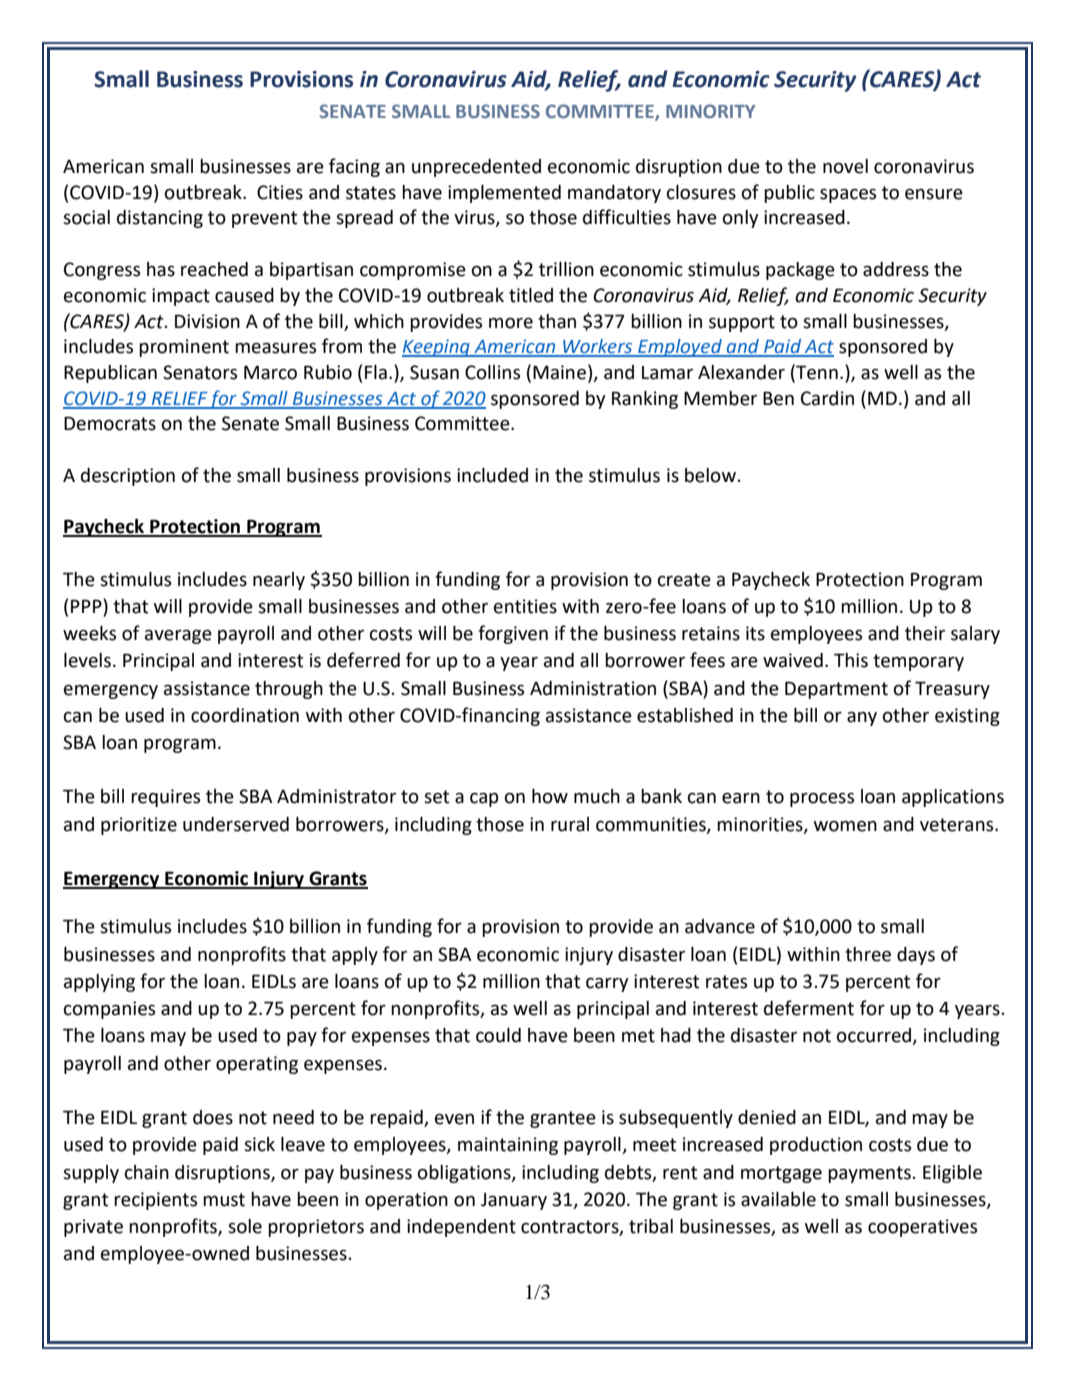  I want to click on novel, so click(845, 166).
